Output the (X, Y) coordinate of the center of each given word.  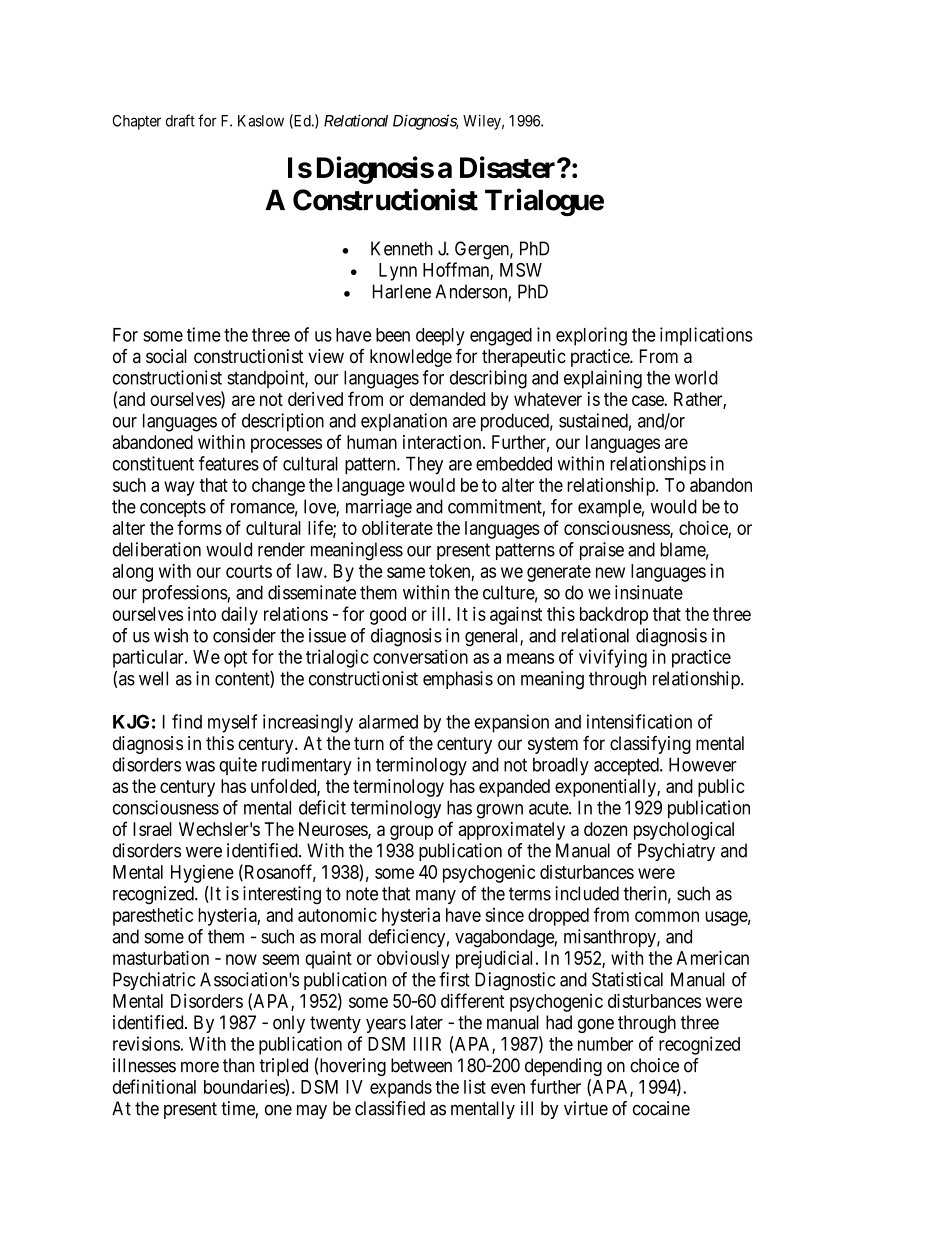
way (179, 488)
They (424, 465)
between (421, 1065)
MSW (521, 270)
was (200, 766)
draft (180, 120)
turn (369, 743)
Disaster (509, 167)
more (200, 1067)
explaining (603, 379)
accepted (627, 766)
